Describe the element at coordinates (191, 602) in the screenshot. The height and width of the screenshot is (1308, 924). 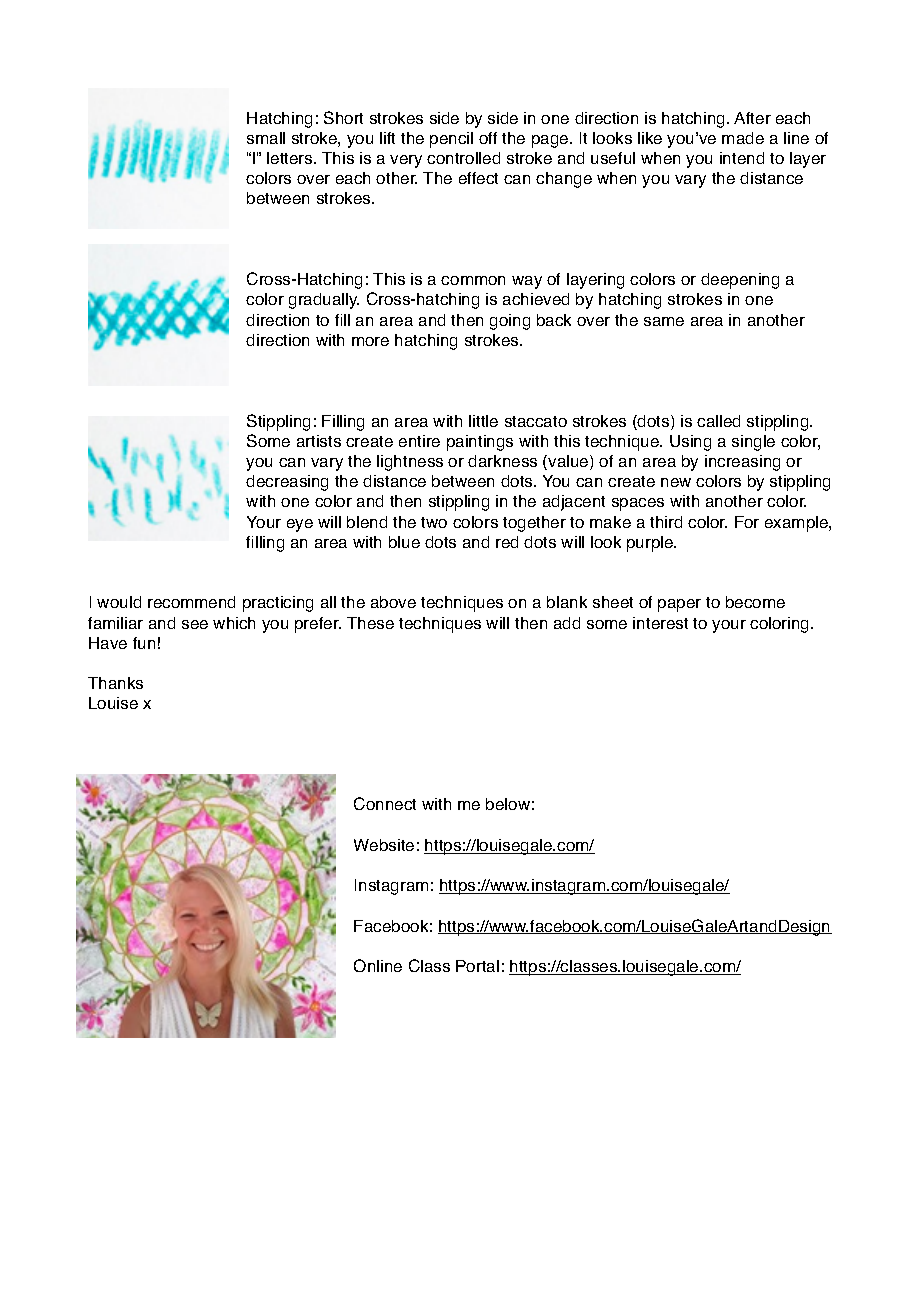
I see `recommend` at that location.
